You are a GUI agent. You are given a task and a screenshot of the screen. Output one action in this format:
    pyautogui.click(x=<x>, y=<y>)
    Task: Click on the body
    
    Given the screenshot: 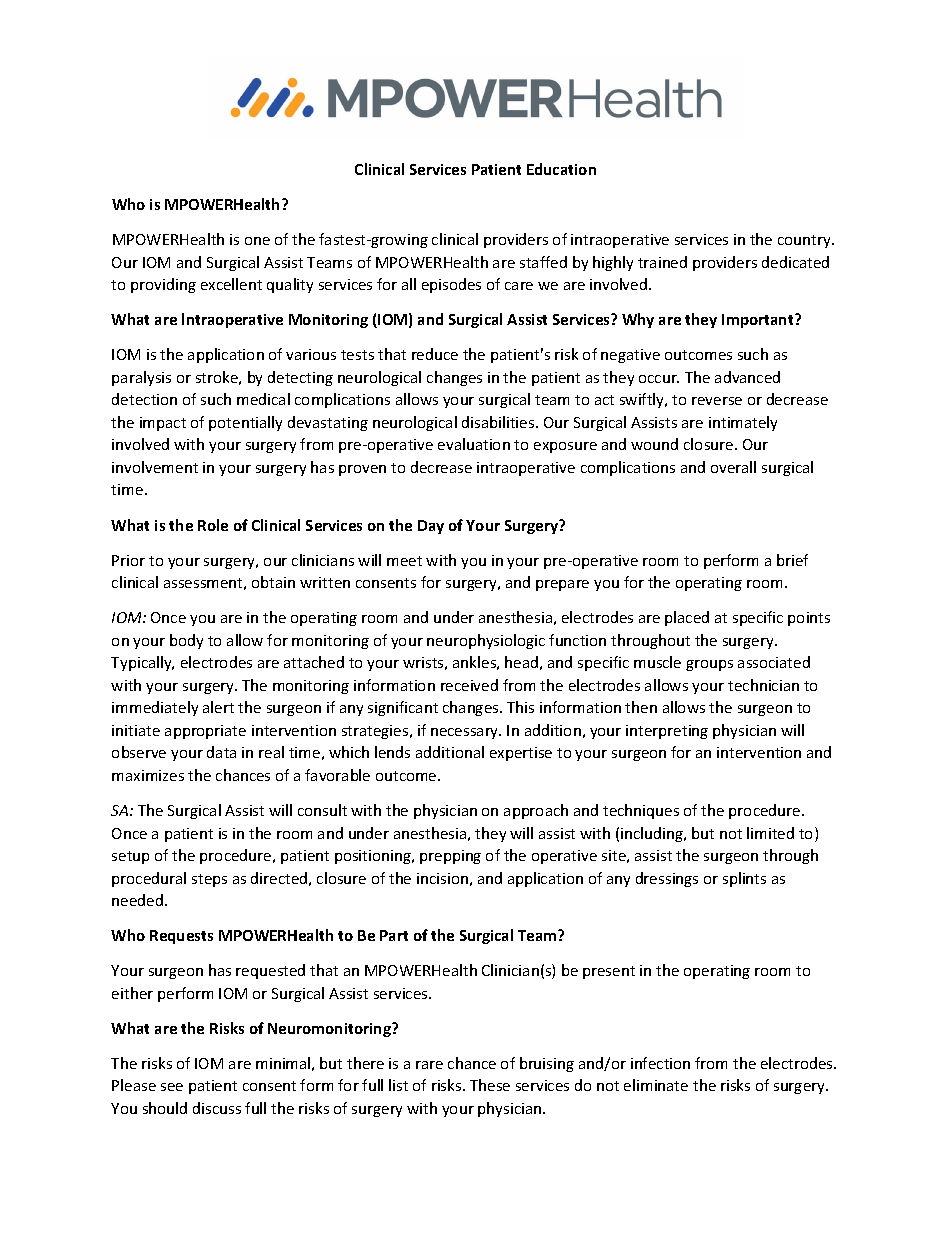 What is the action you would take?
    pyautogui.click(x=186, y=641)
